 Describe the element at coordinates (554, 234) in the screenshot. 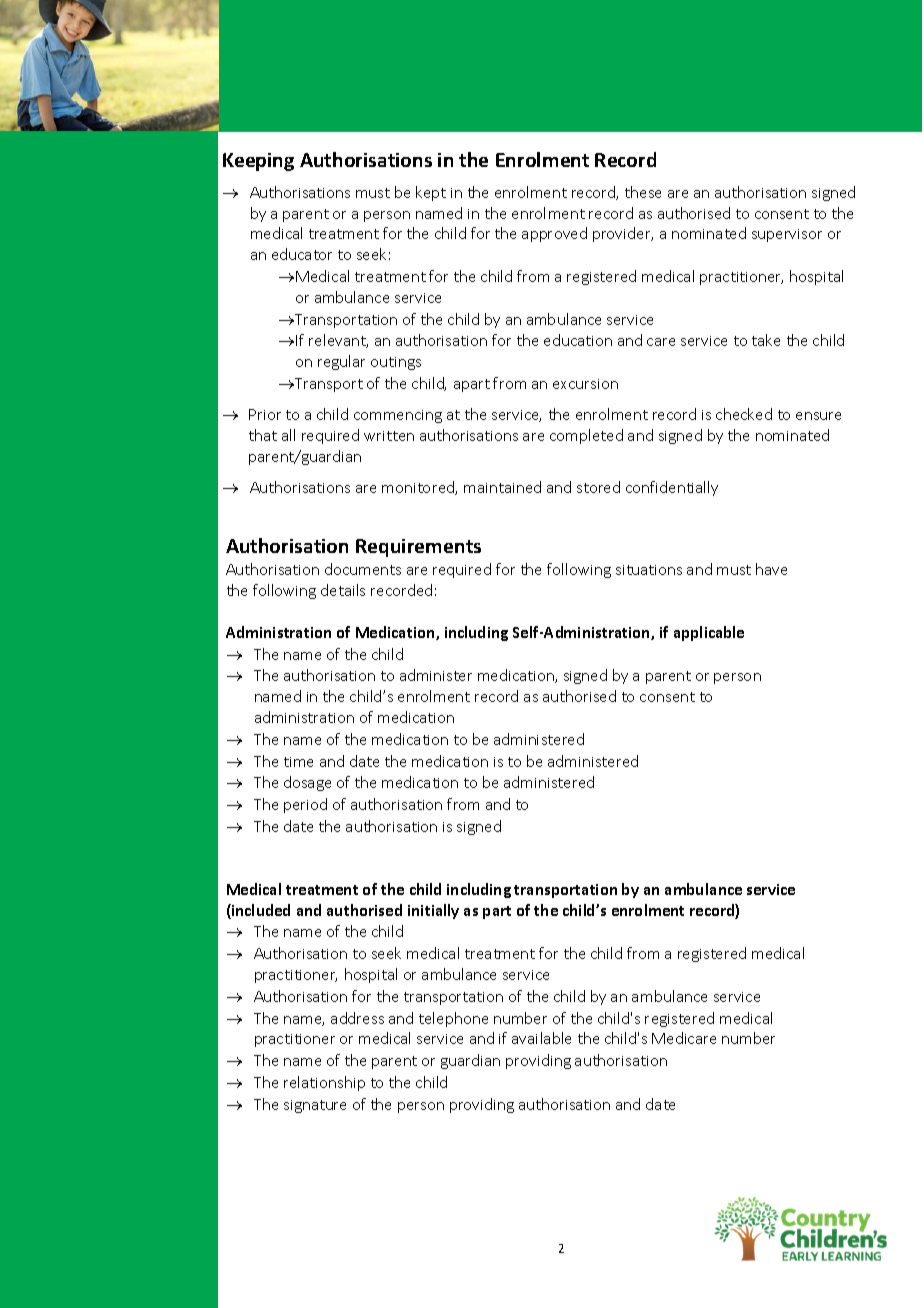

I see `approved` at that location.
